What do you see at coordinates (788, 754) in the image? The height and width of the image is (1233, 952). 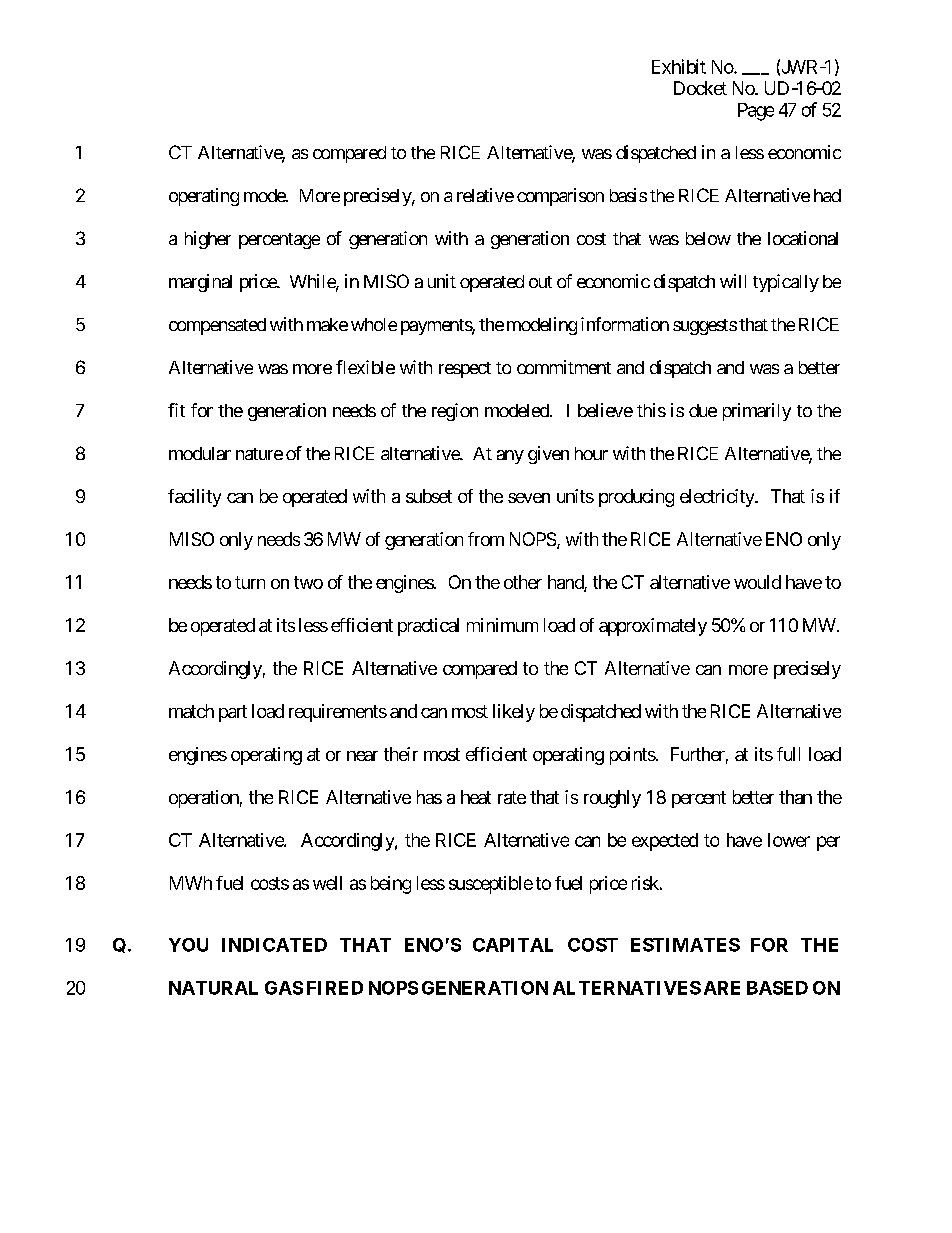 I see `full` at bounding box center [788, 754].
